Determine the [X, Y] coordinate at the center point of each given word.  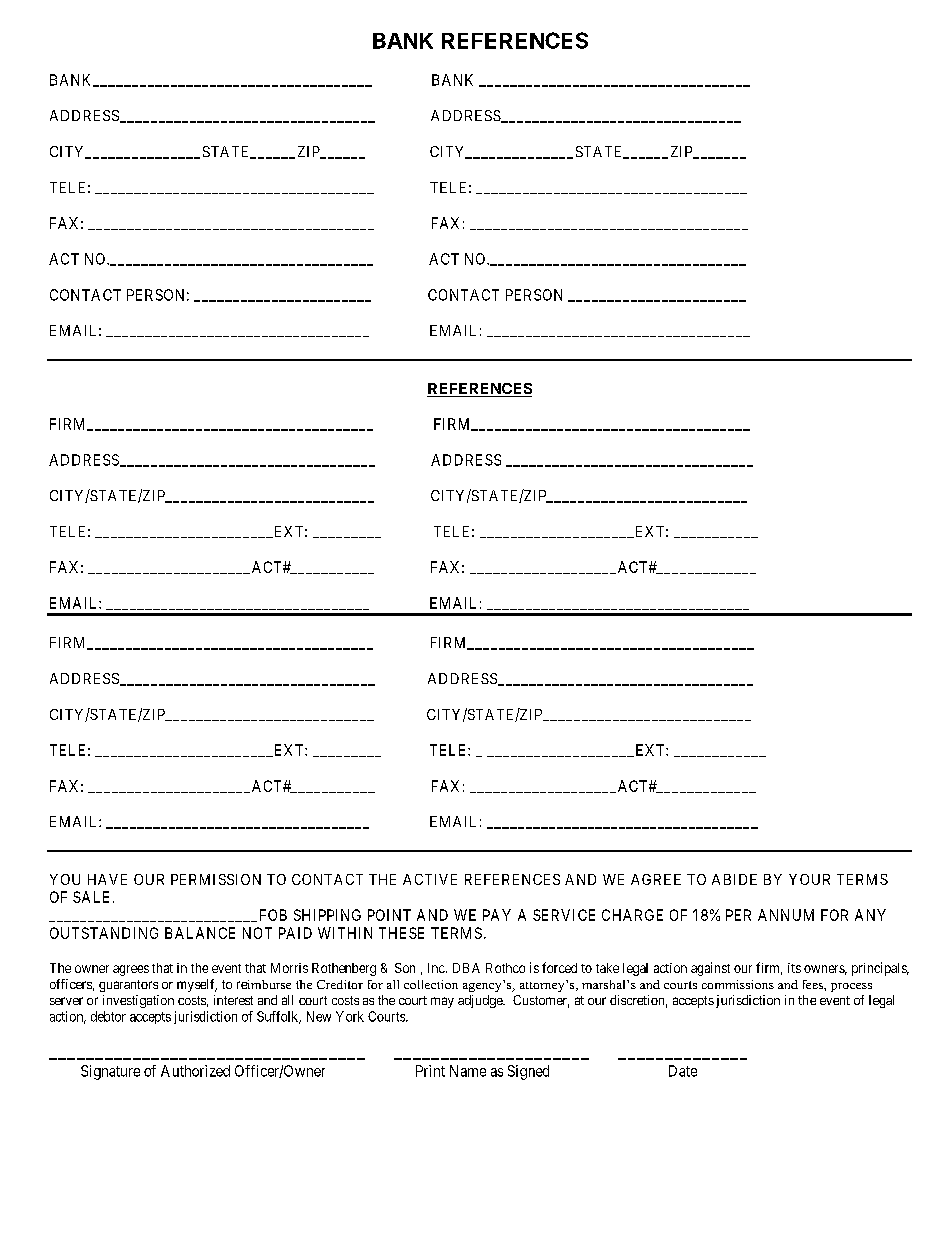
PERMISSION [216, 879]
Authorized [195, 1071]
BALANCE [200, 933]
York [350, 1016]
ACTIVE [430, 879]
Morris [289, 968]
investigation [138, 1001]
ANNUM [786, 915]
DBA [466, 968]
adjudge [481, 1001]
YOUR [809, 879]
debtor [108, 1016]
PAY [497, 915]
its [794, 968]
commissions [738, 984]
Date [683, 1071]
